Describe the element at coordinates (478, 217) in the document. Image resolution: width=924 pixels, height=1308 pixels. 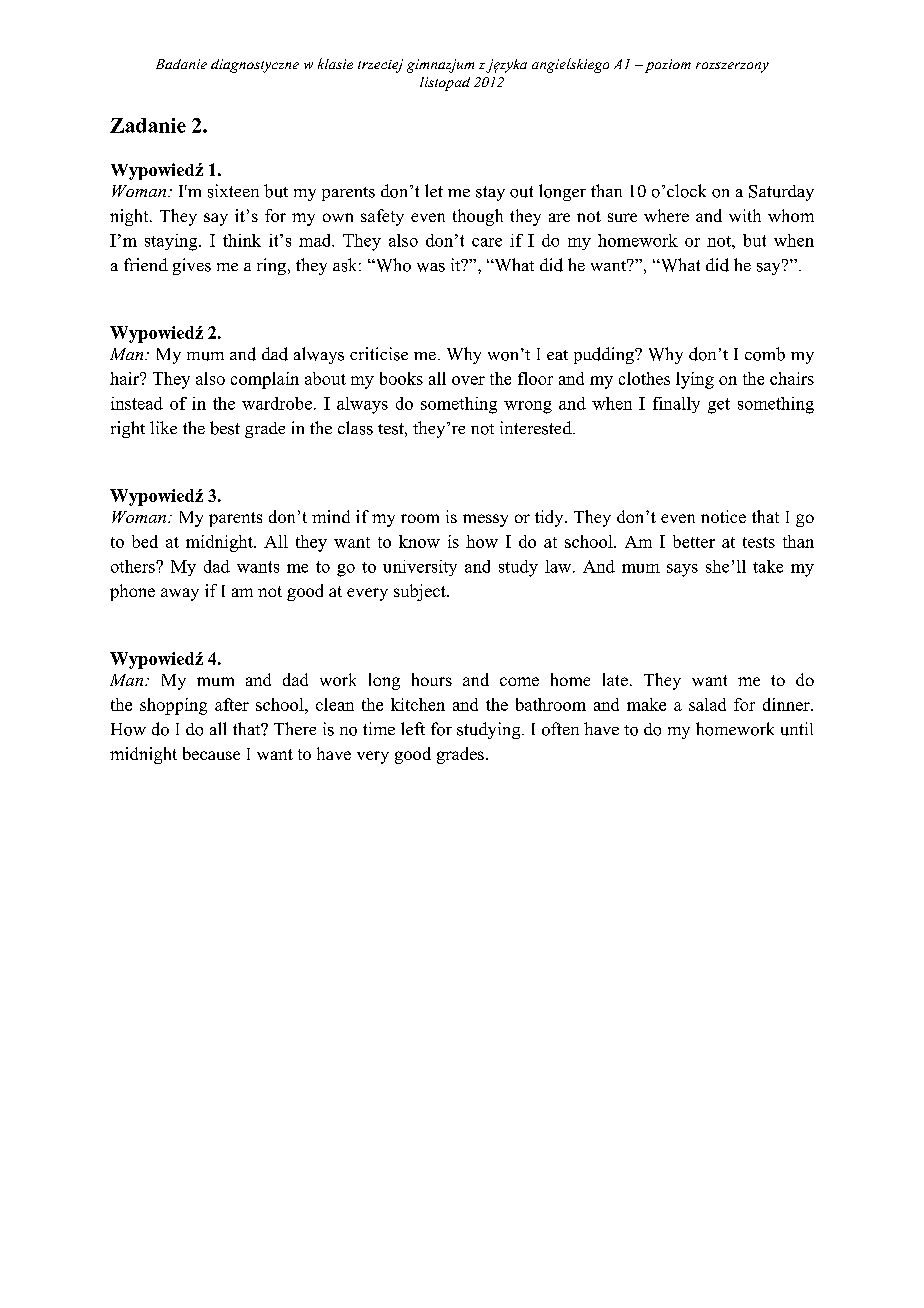
I see `though` at that location.
